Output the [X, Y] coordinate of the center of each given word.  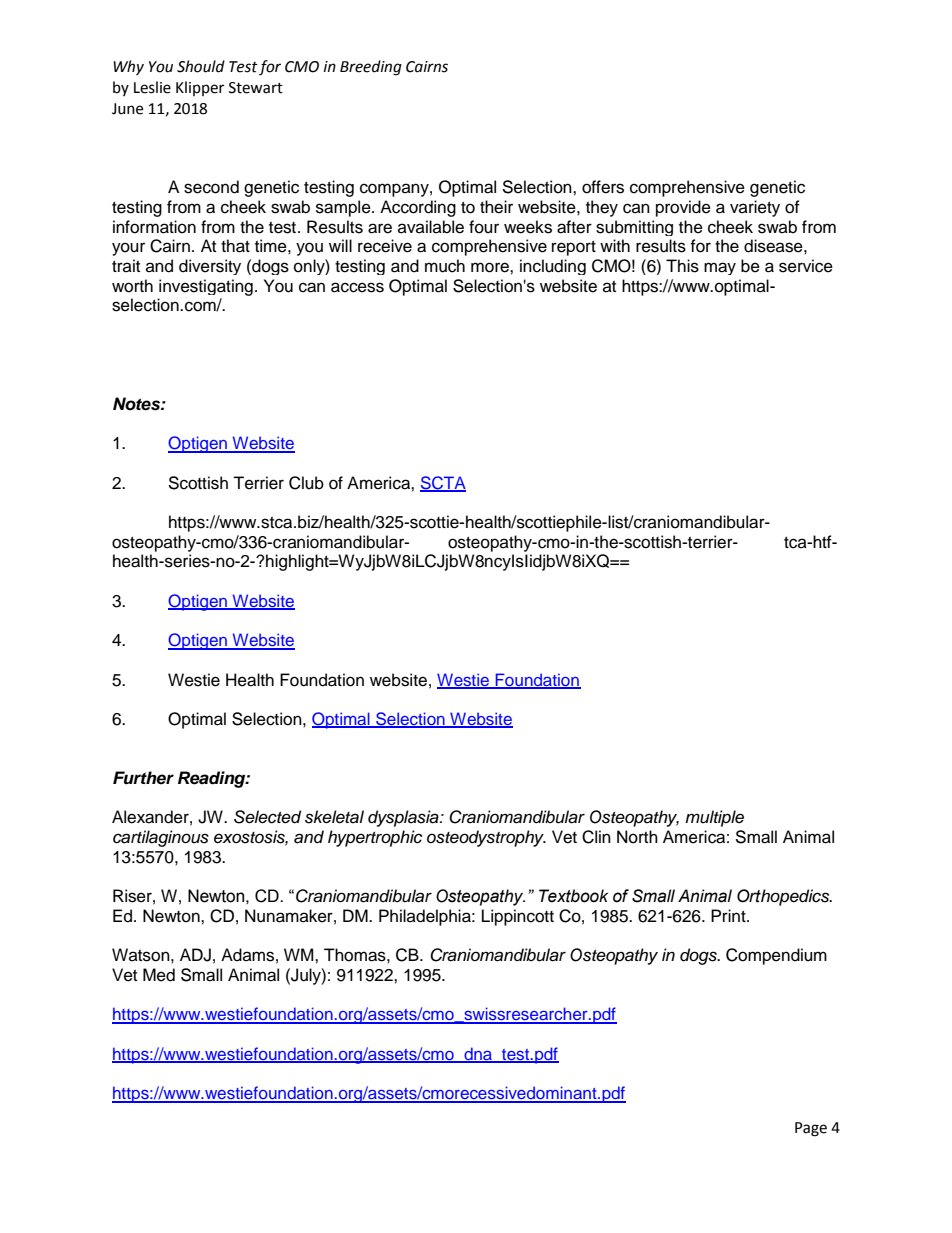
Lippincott [518, 917]
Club [306, 483]
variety [755, 208]
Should [201, 66]
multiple [714, 818]
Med [159, 975]
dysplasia [404, 818]
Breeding [371, 68]
